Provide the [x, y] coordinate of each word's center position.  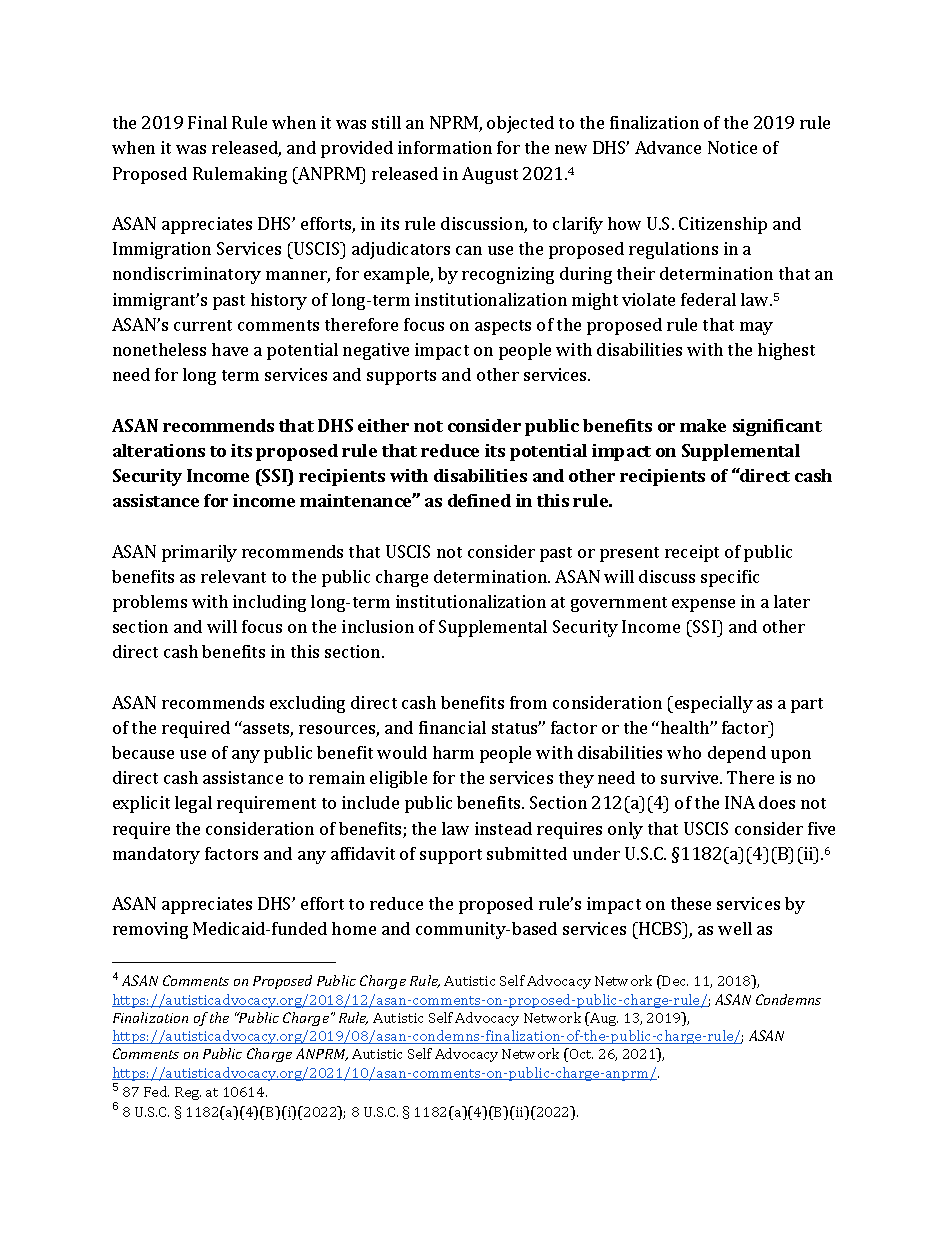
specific [730, 578]
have [230, 349]
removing [150, 930]
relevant [233, 576]
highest [786, 351]
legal [193, 804]
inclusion [378, 626]
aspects [503, 327]
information [445, 147]
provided [357, 149]
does [777, 802]
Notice [732, 147]
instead [503, 828]
